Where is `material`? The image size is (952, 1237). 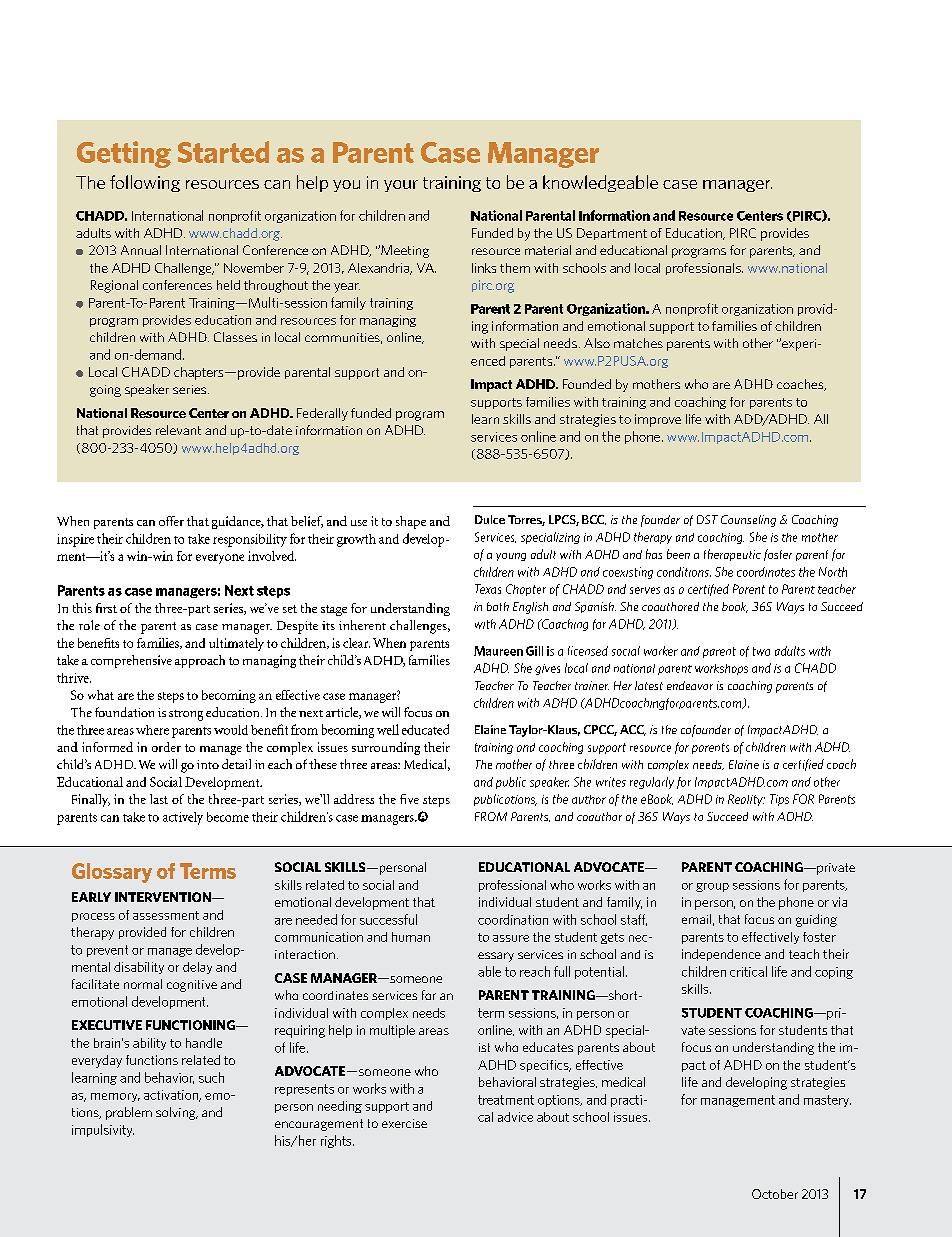
material is located at coordinates (548, 250).
